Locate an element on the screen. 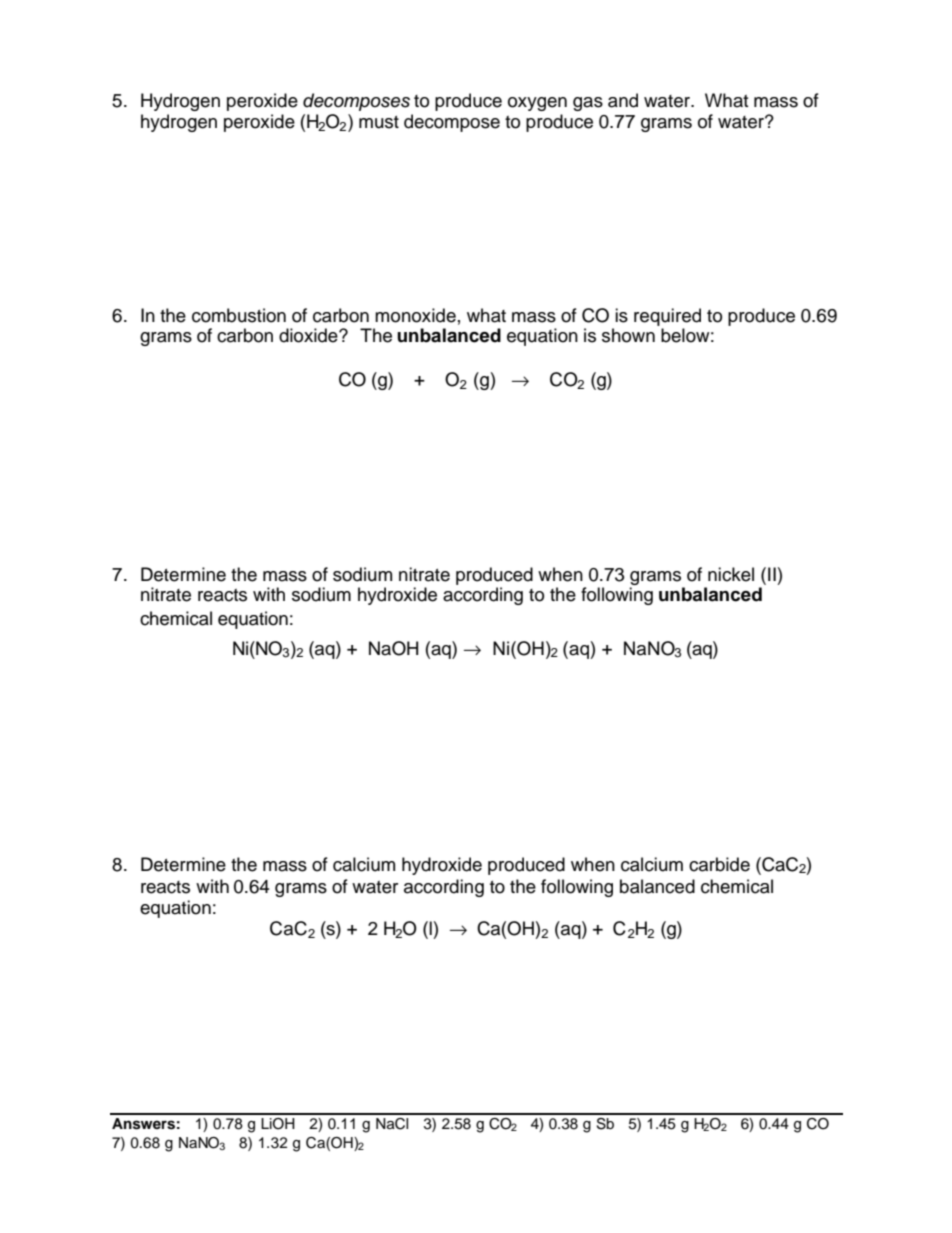  required is located at coordinates (667, 318).
